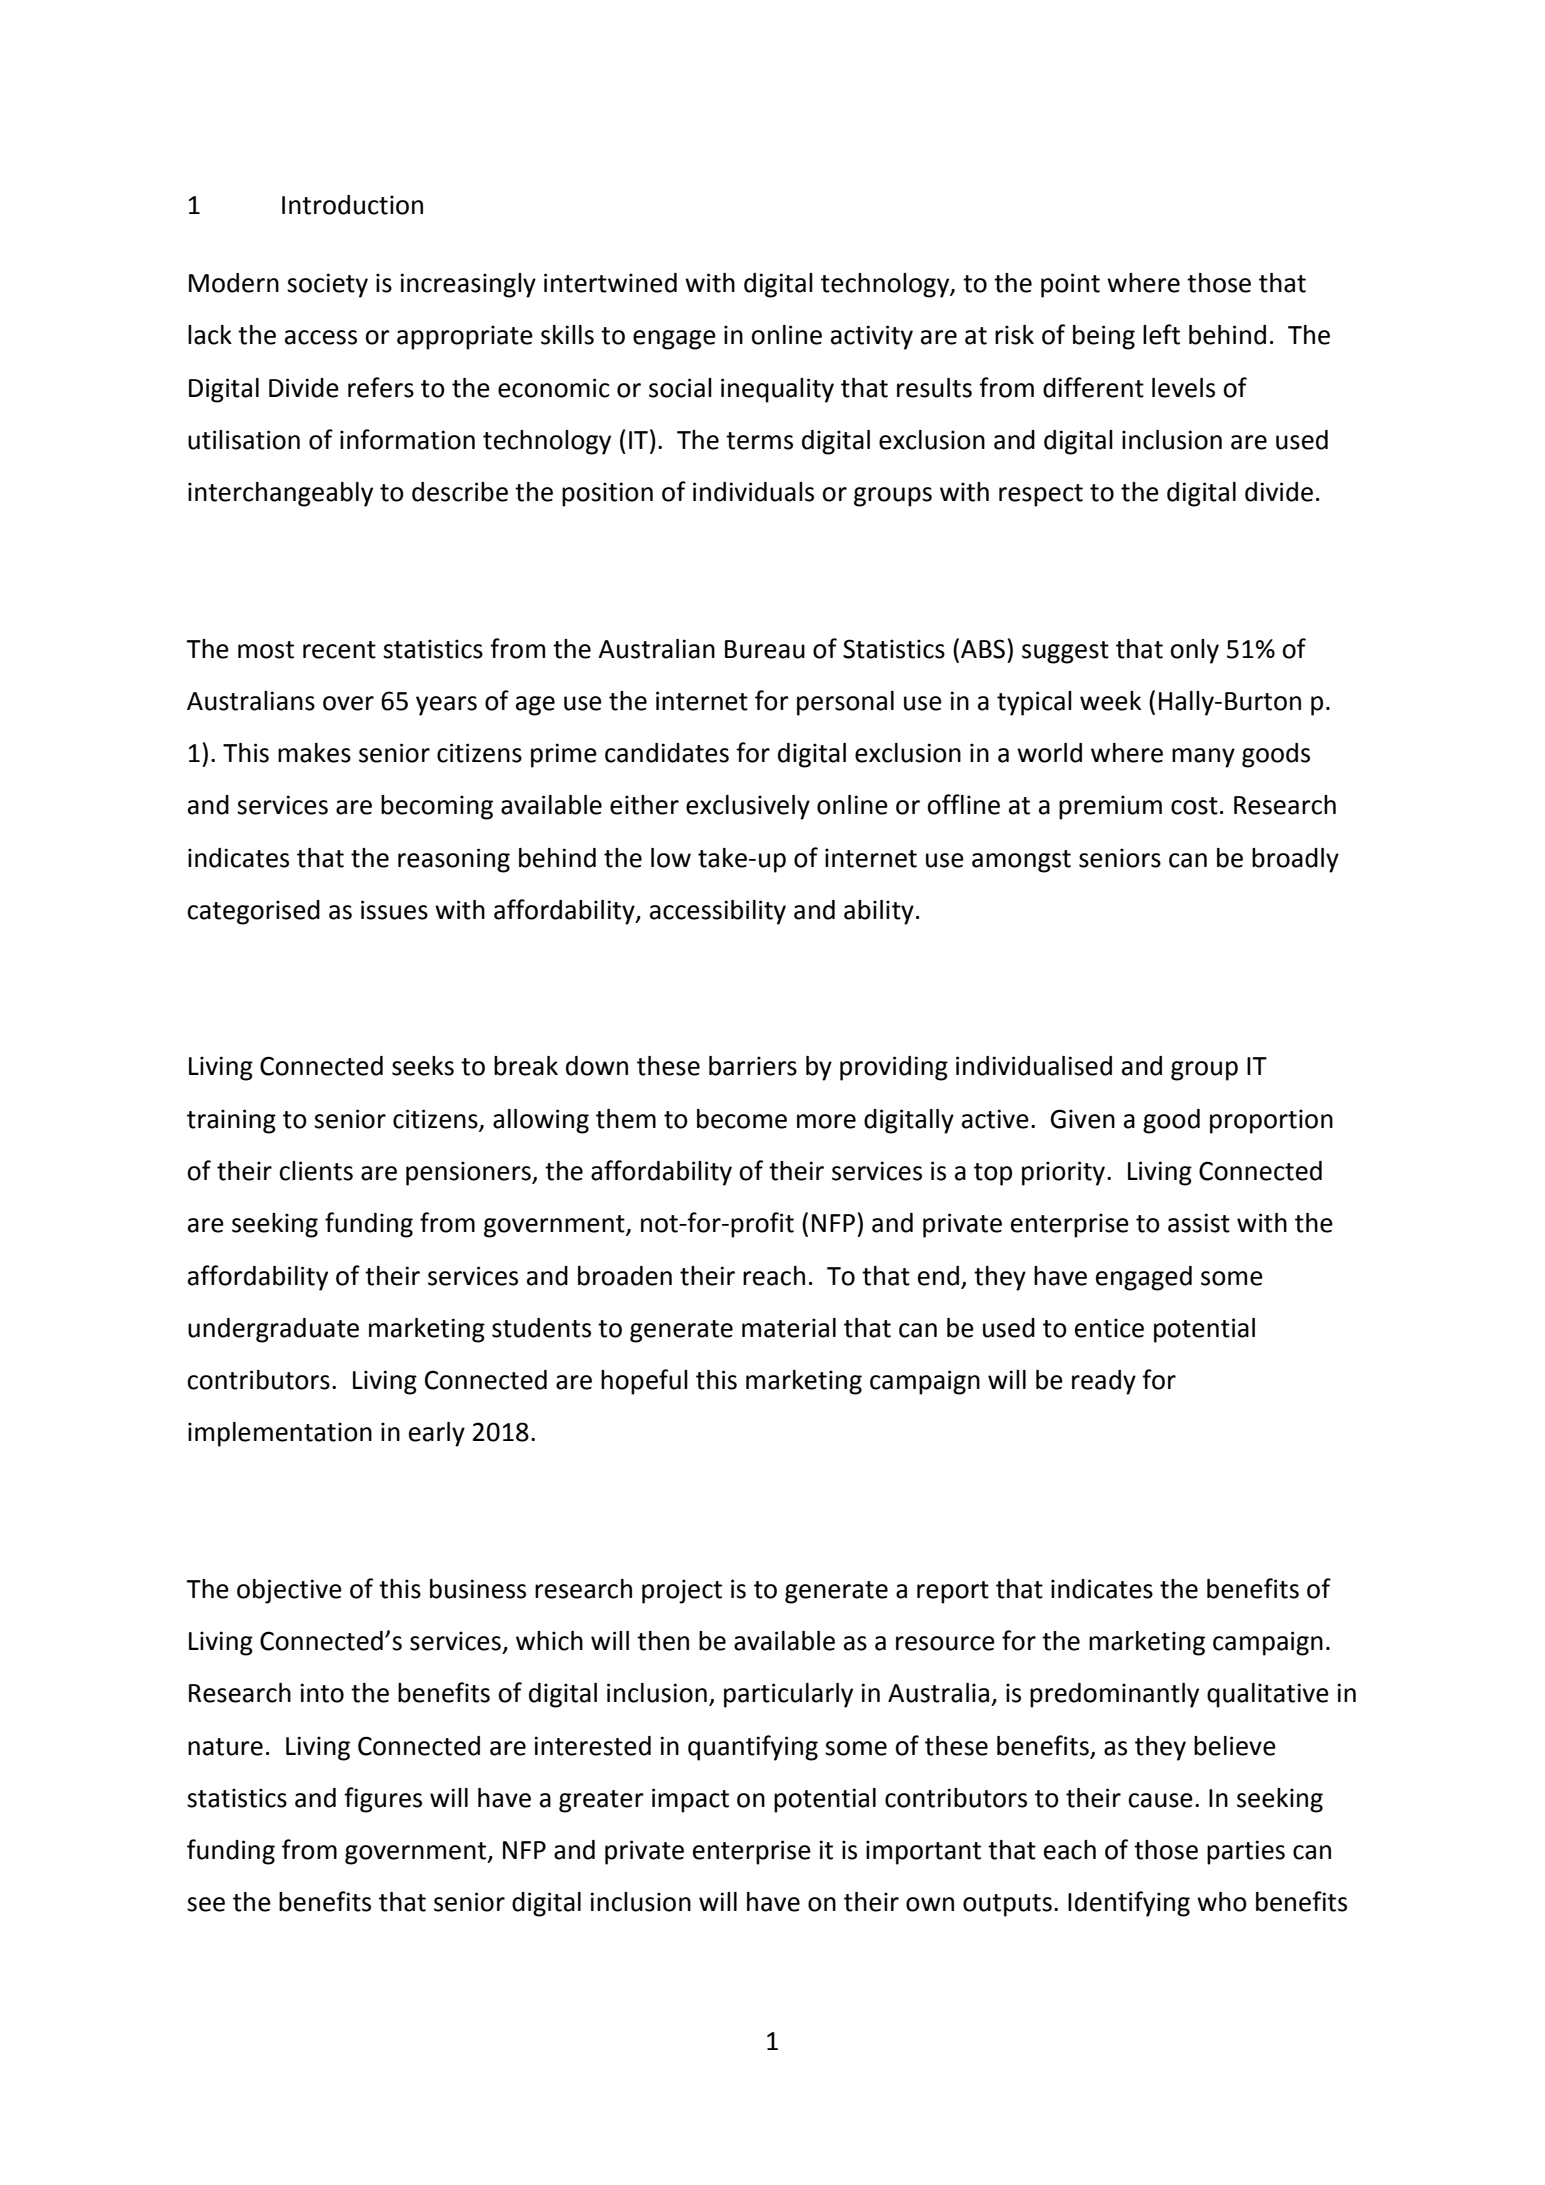 The width and height of the image is (1545, 2185). What do you see at coordinates (690, 1800) in the image?
I see `impact` at bounding box center [690, 1800].
